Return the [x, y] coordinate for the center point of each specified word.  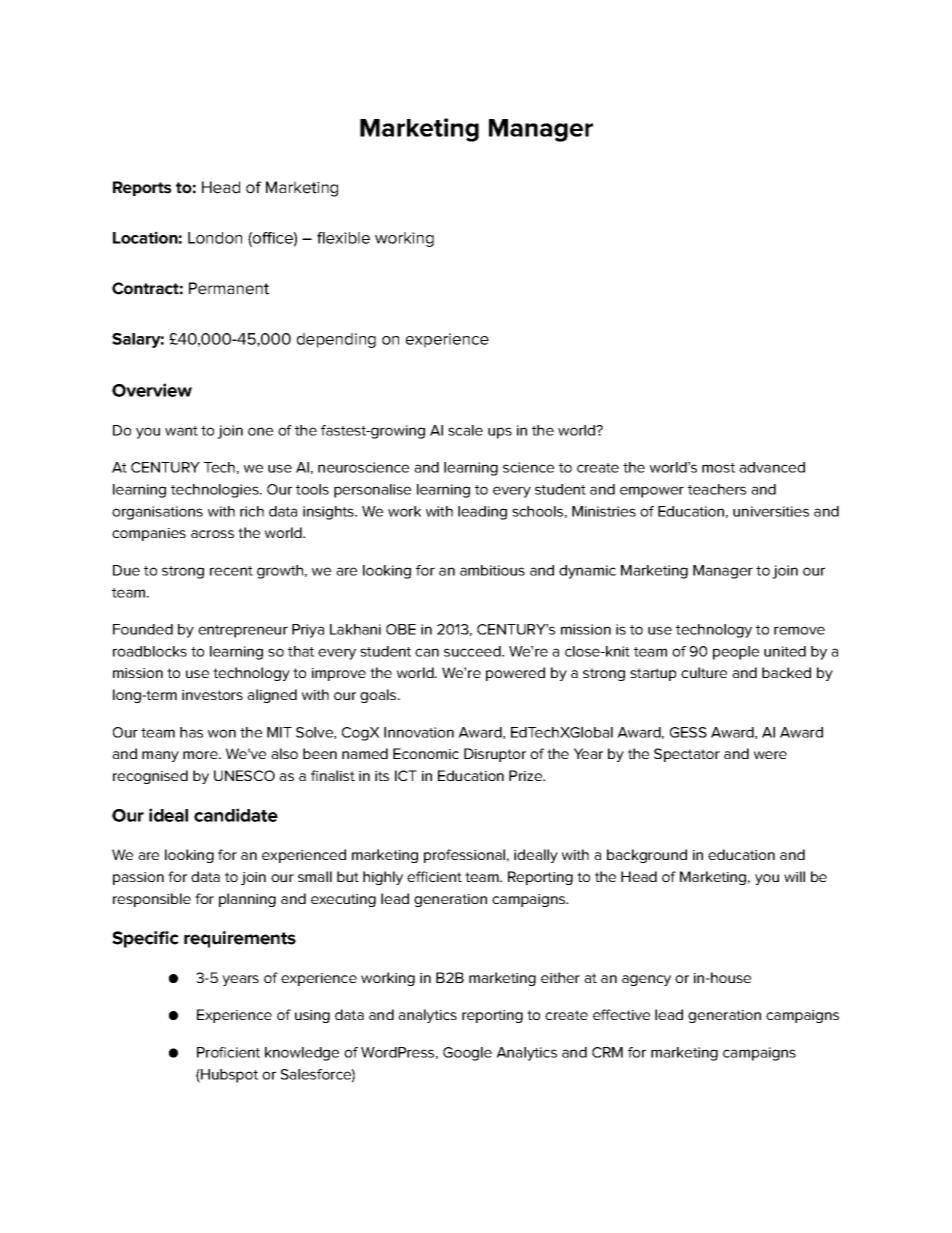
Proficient [228, 1052]
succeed [473, 651]
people [736, 653]
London [215, 238]
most [718, 468]
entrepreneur [243, 631]
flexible [343, 238]
